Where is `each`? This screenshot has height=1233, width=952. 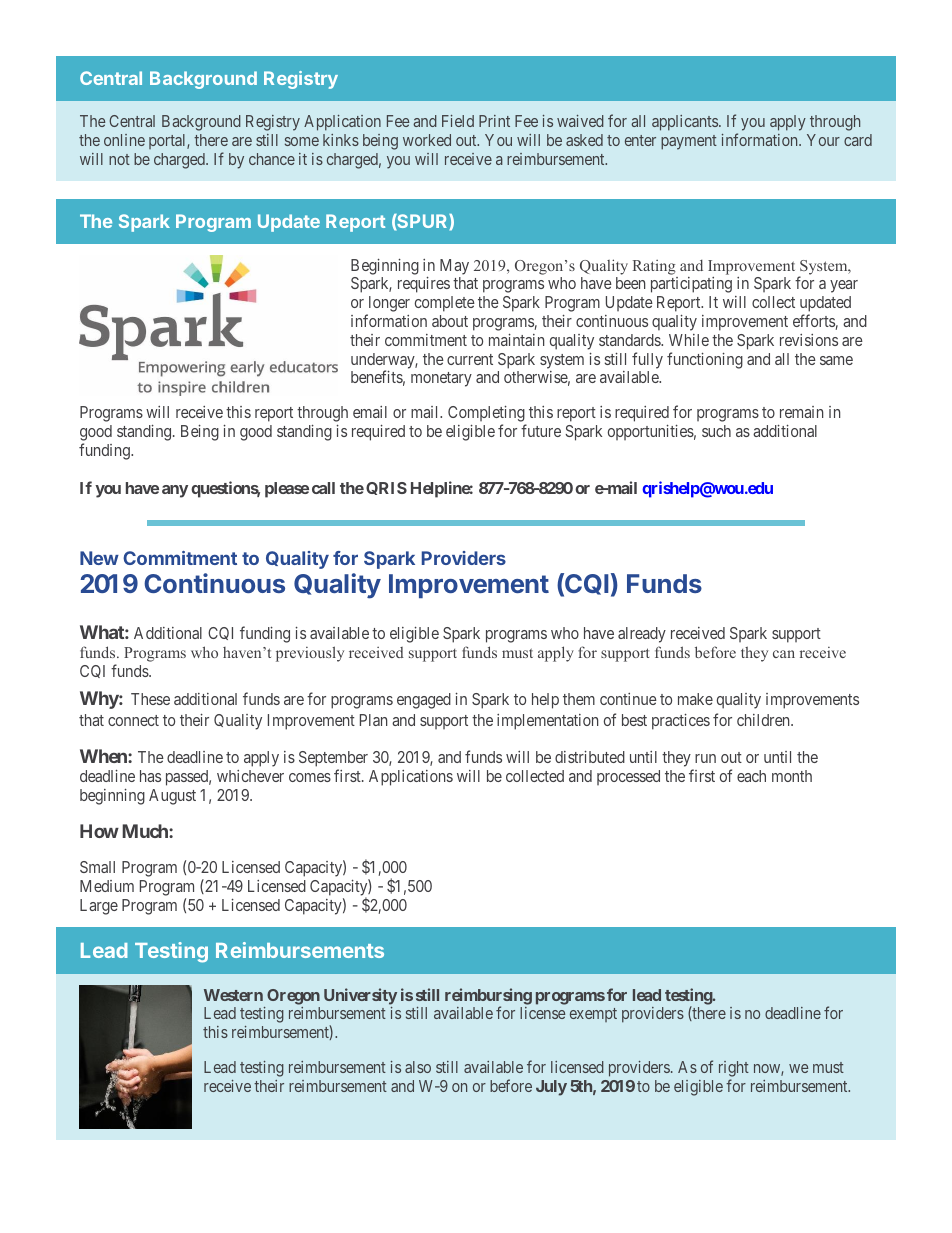 each is located at coordinates (751, 776).
